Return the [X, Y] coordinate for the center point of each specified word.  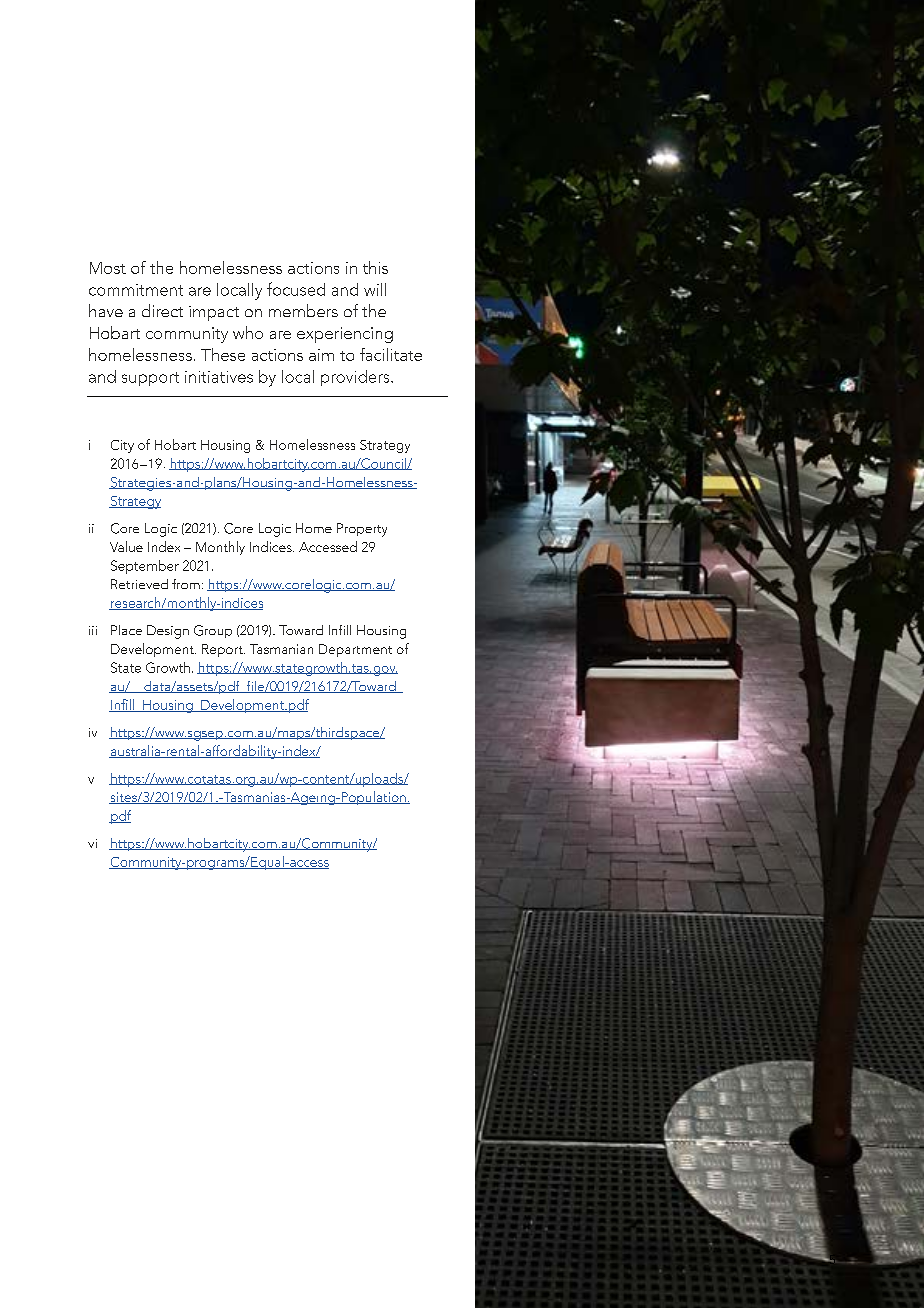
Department [355, 650]
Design [168, 632]
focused [296, 289]
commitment [136, 290]
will [375, 289]
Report [223, 650]
